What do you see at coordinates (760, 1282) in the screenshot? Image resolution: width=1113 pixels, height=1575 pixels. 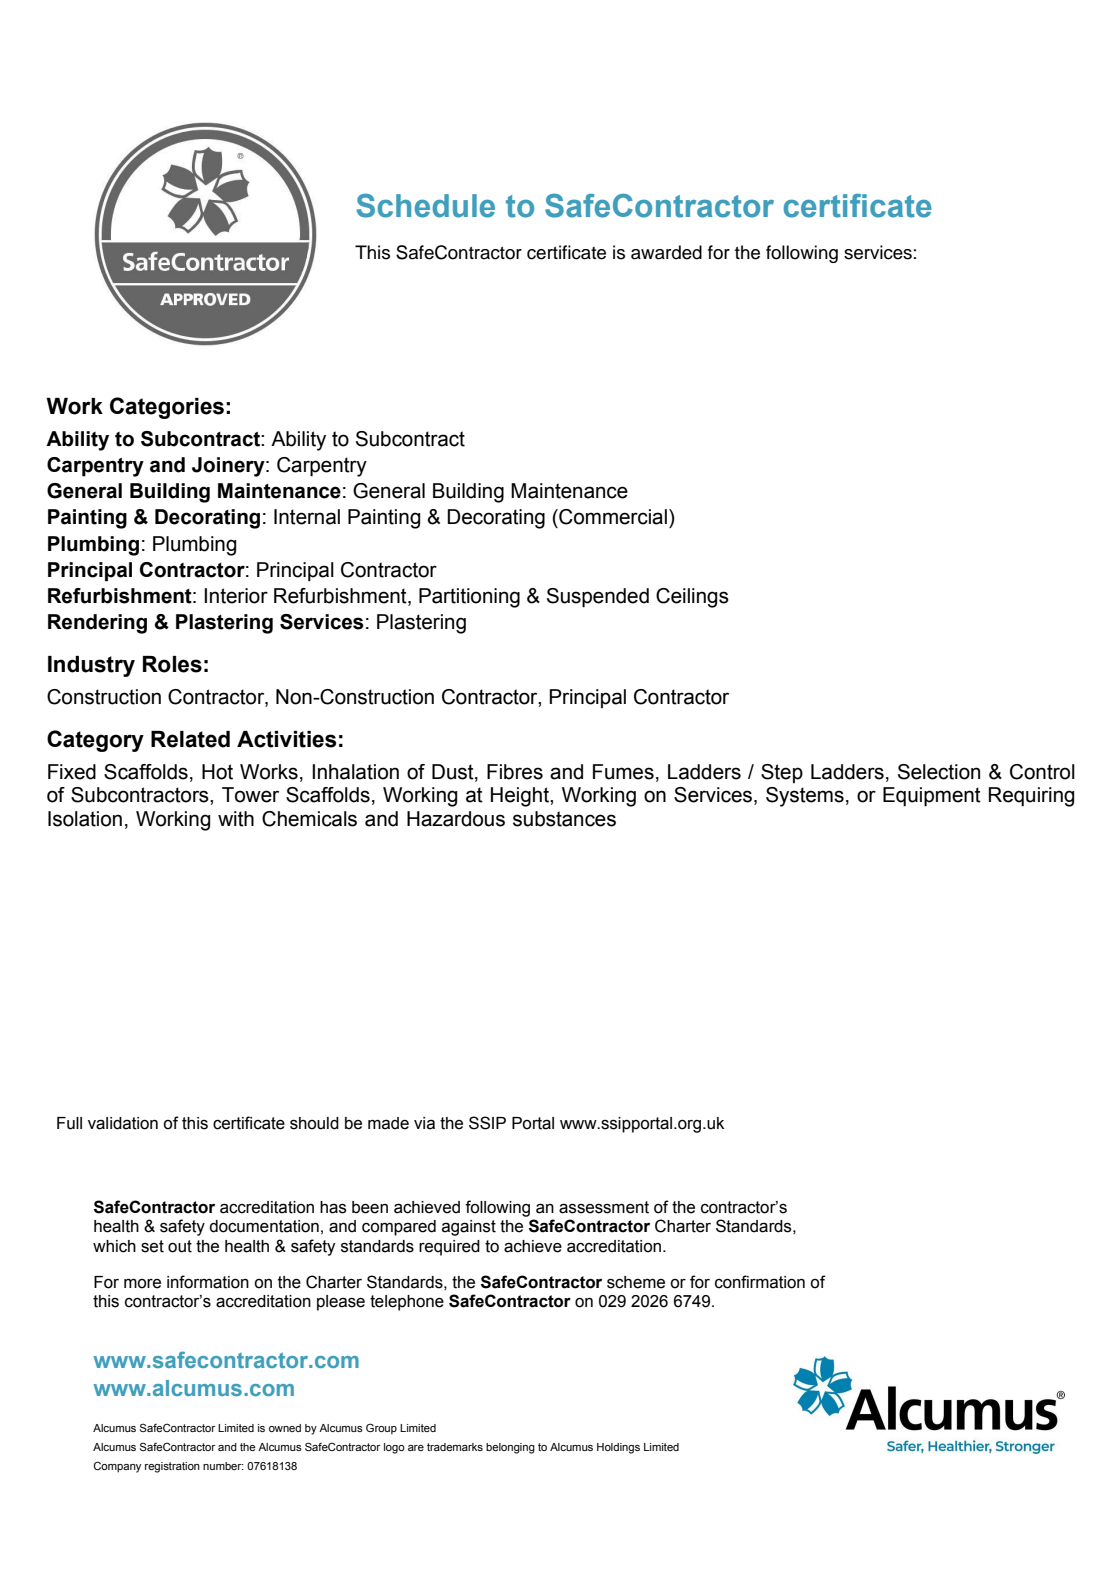 I see `confirmation` at bounding box center [760, 1282].
